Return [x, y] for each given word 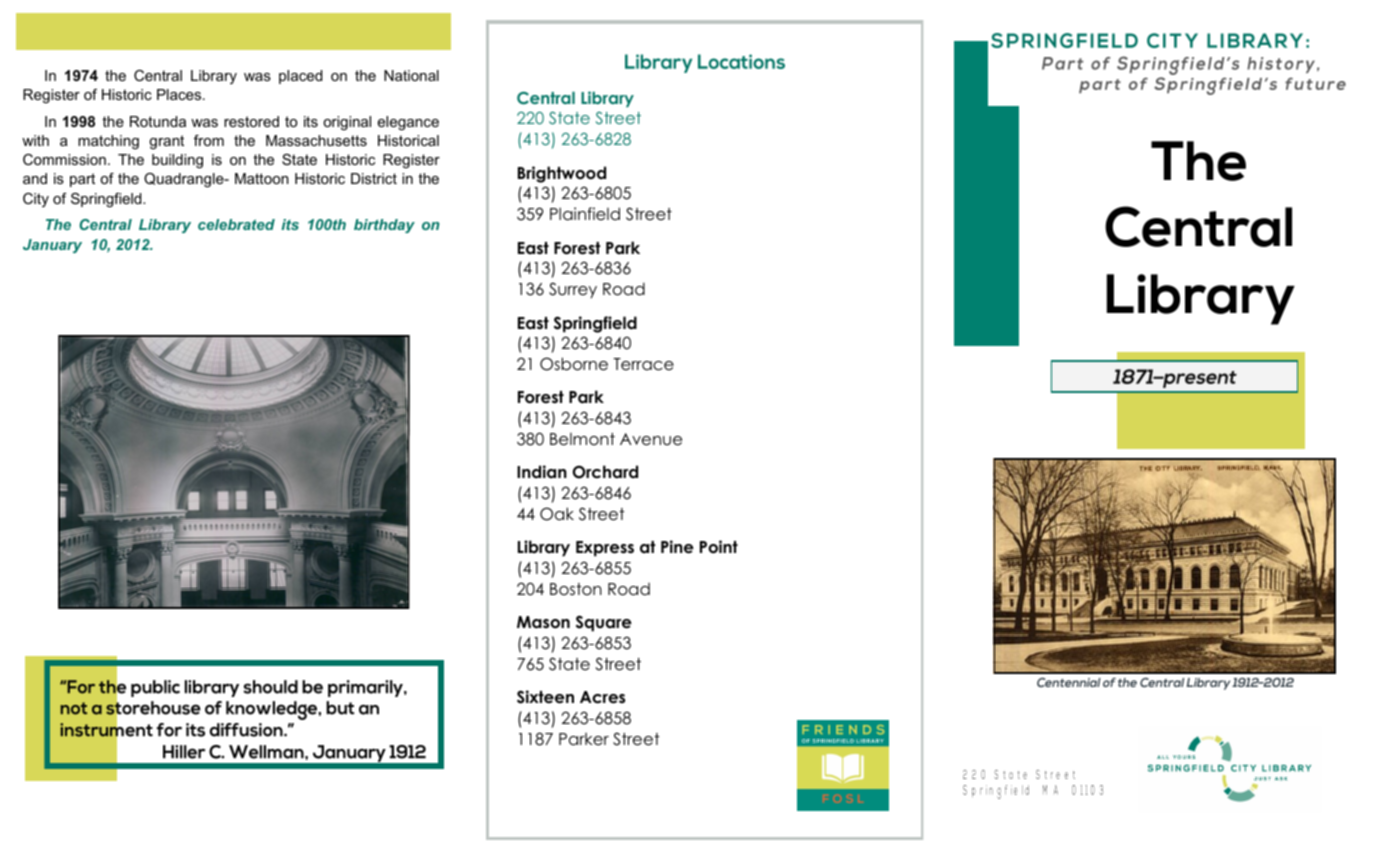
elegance [408, 123]
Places [180, 94]
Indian [542, 472]
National [411, 75]
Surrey [573, 290]
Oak [557, 514]
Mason [543, 622]
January [52, 246]
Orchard [605, 472]
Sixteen [545, 697]
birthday [384, 226]
